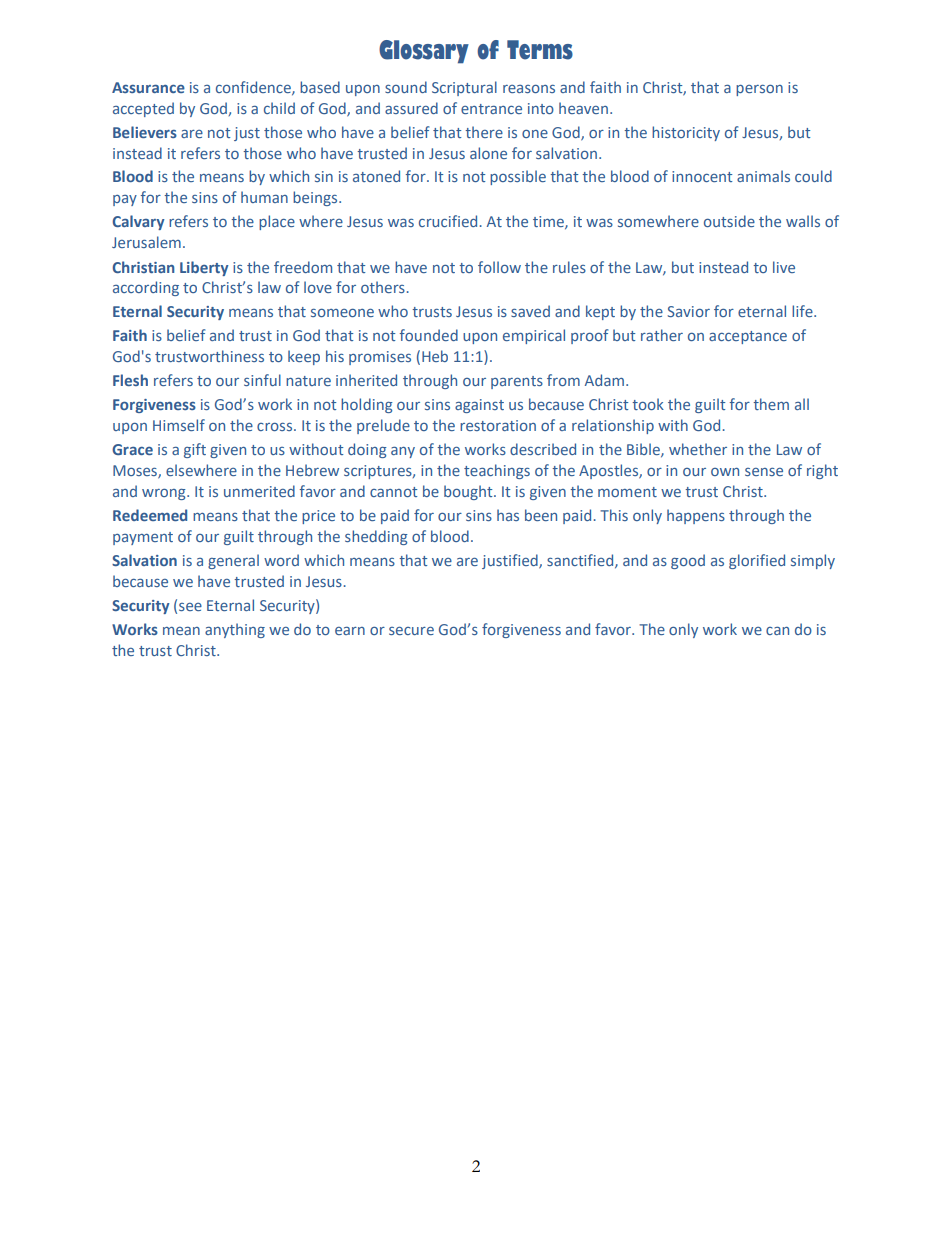 The image size is (952, 1233). Describe the element at coordinates (759, 90) in the screenshot. I see `person` at that location.
